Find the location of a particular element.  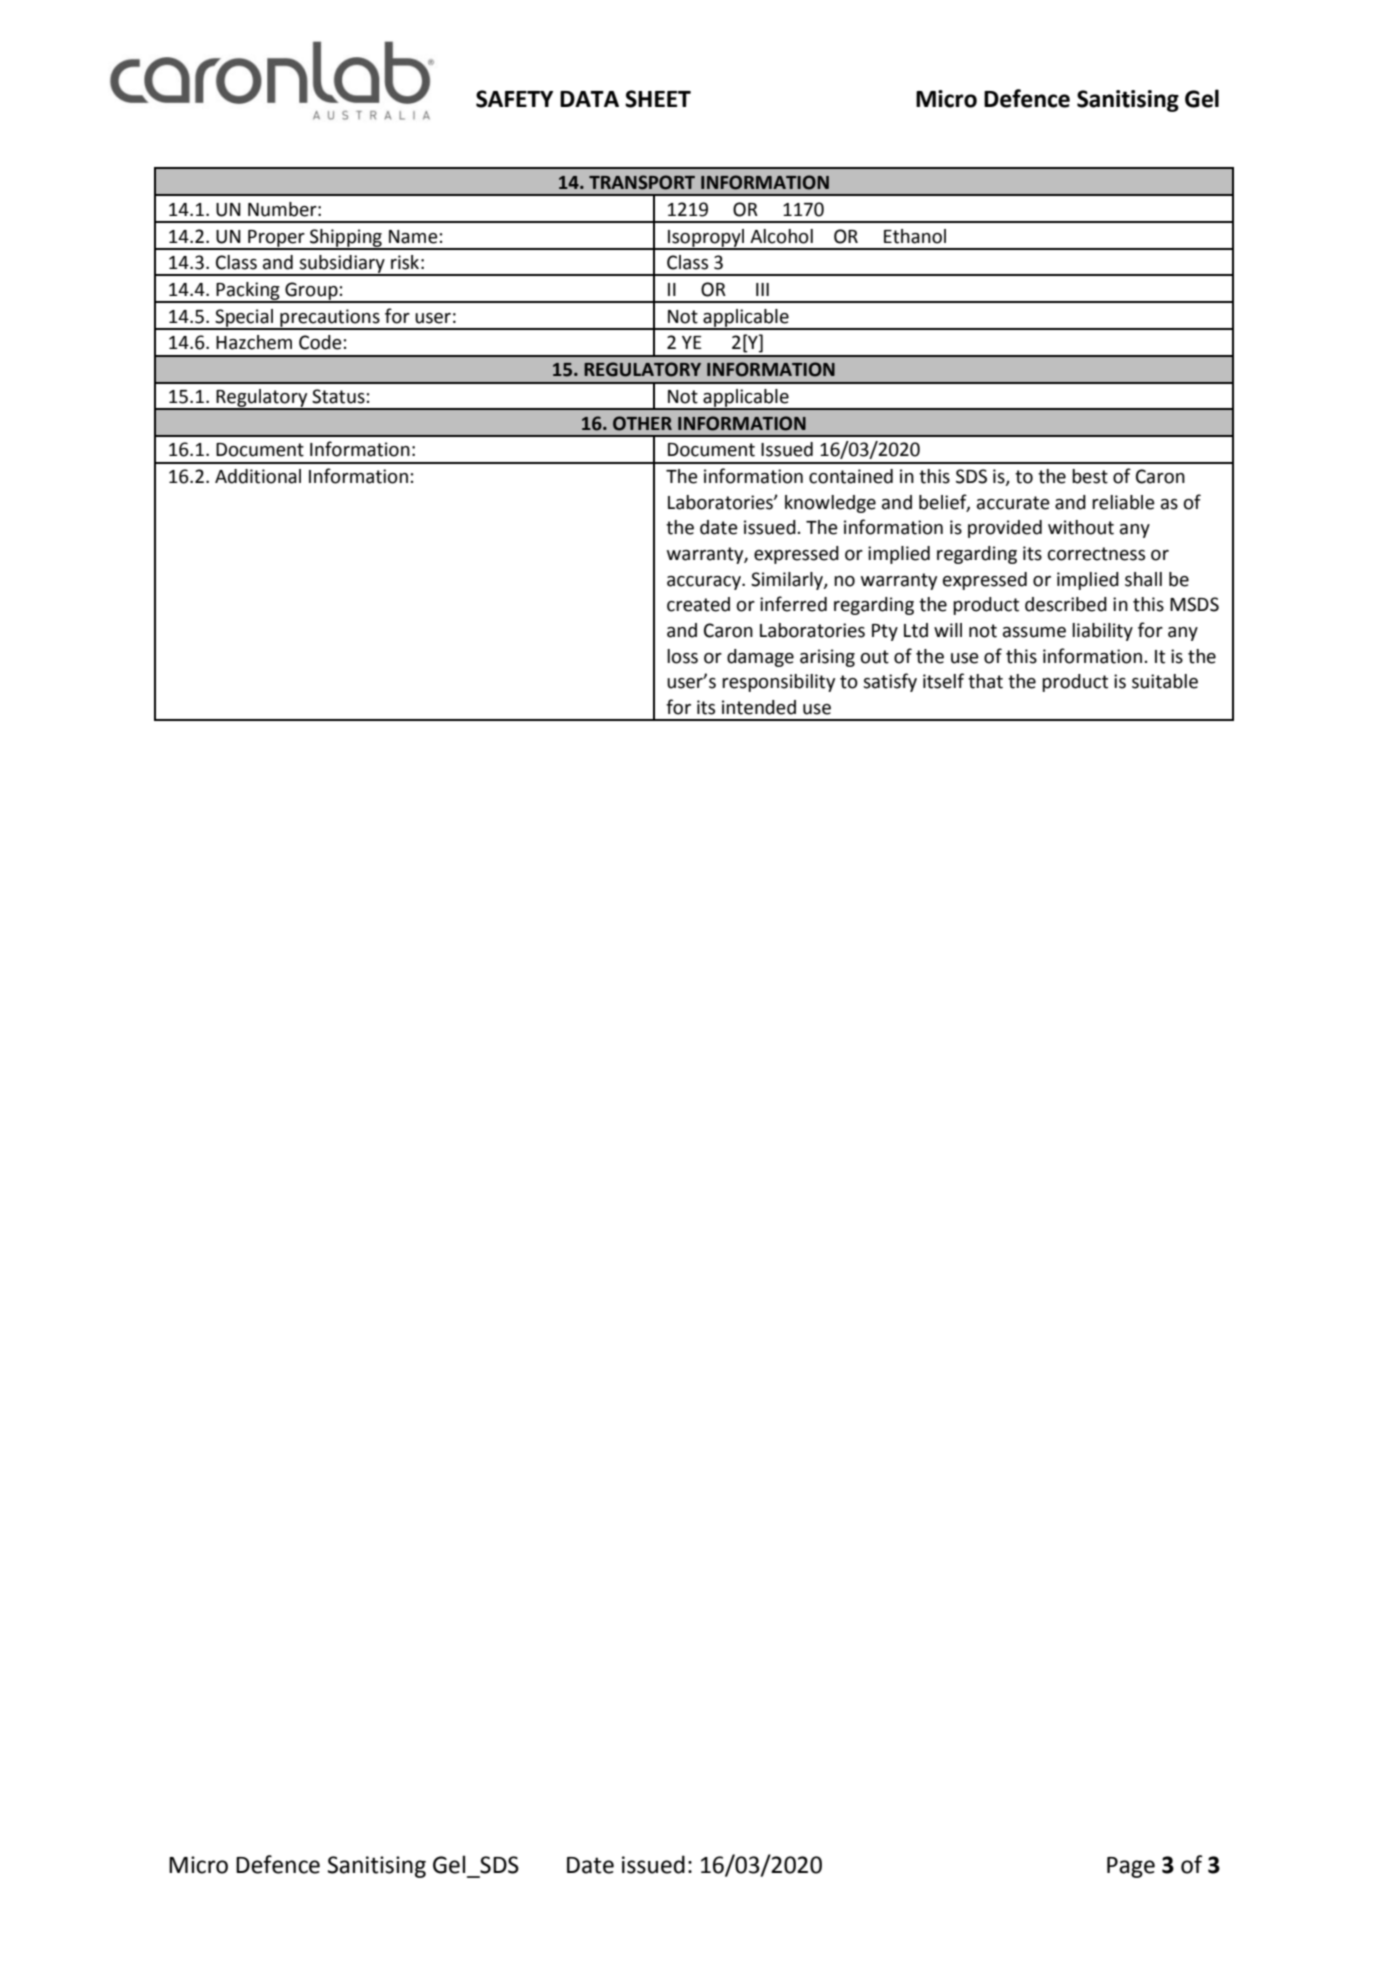

Ethanol is located at coordinates (915, 236).
